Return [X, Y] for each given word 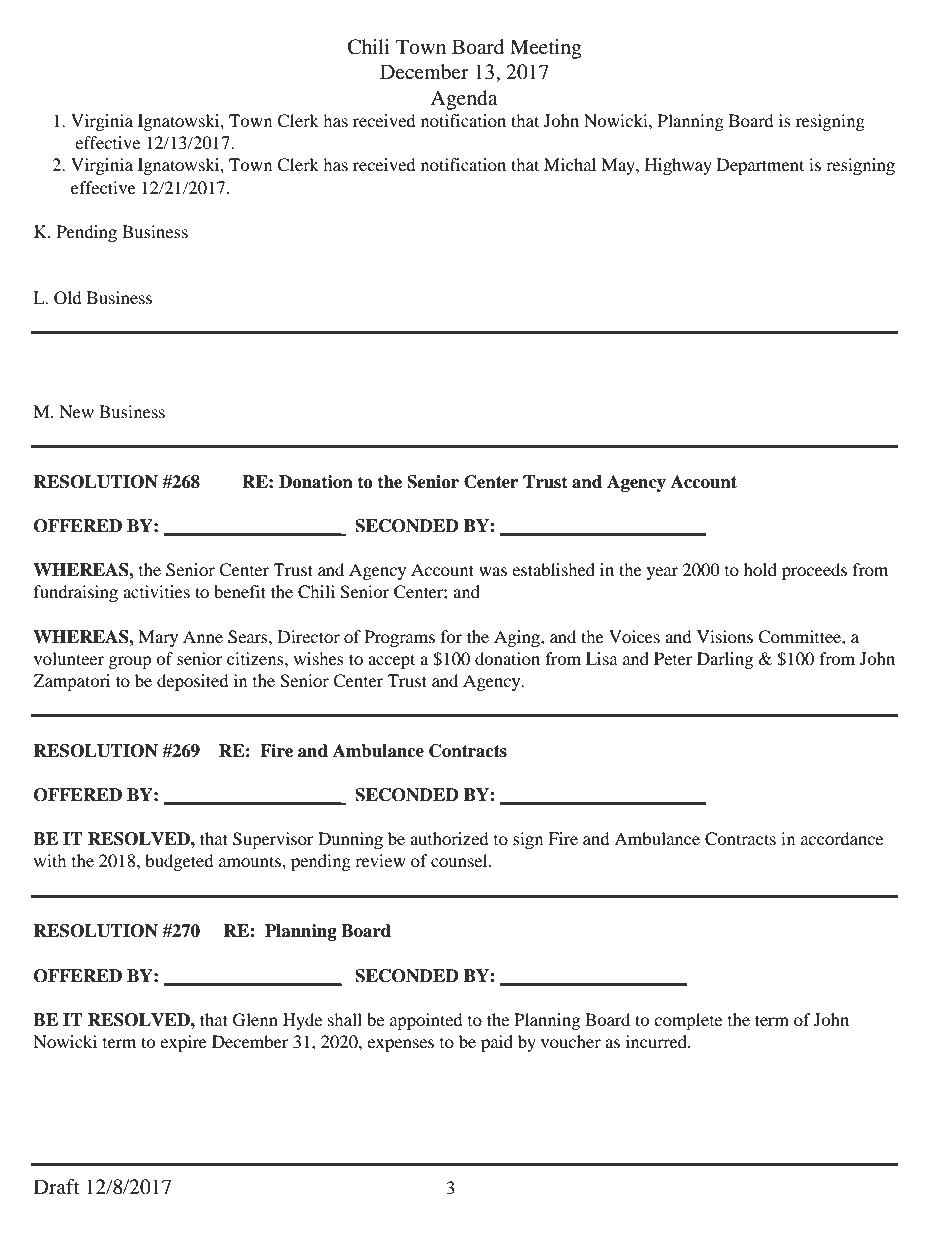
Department [760, 166]
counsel [460, 860]
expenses [400, 1045]
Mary [158, 638]
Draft [56, 1186]
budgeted [179, 862]
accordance [842, 838]
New [76, 411]
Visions [725, 636]
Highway [678, 166]
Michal [570, 164]
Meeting [545, 49]
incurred [658, 1041]
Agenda [464, 100]
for [451, 636]
